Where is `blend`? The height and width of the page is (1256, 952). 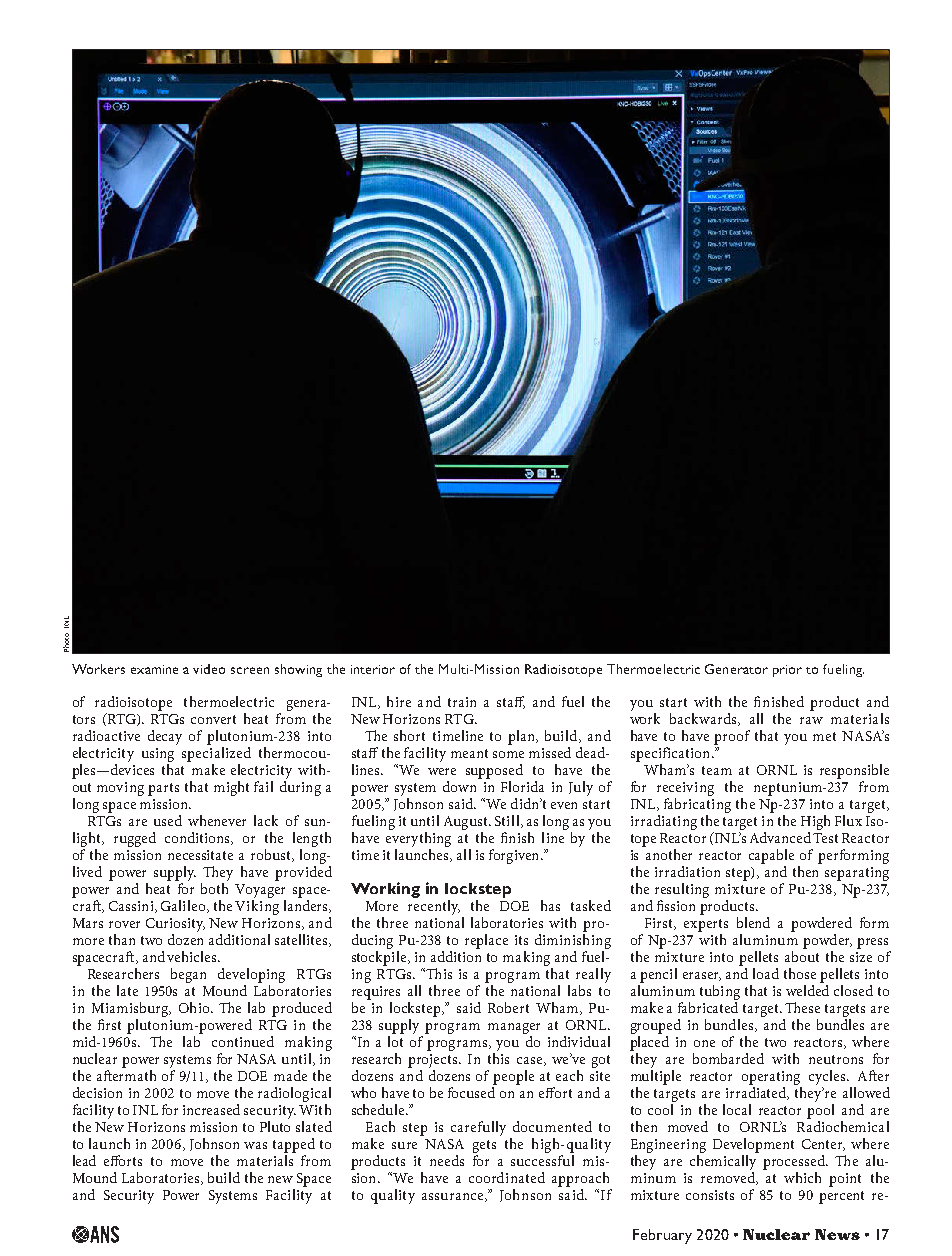
blend is located at coordinates (753, 922).
